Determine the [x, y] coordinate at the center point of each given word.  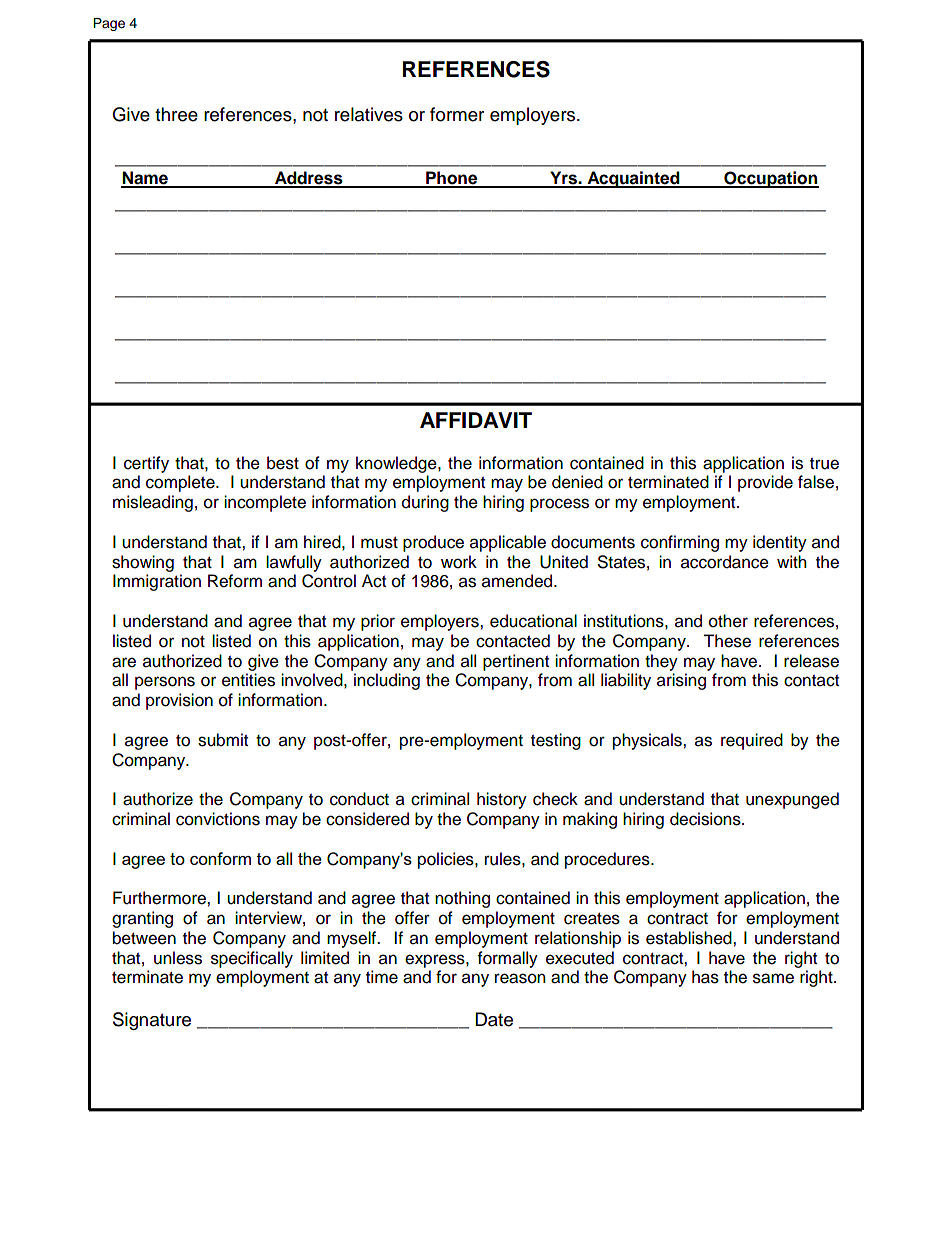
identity [780, 543]
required [752, 741]
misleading [153, 503]
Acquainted [633, 179]
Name [145, 179]
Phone [452, 179]
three [176, 114]
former [457, 114]
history [502, 800]
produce [433, 543]
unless [178, 958]
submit [223, 740]
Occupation [770, 179]
